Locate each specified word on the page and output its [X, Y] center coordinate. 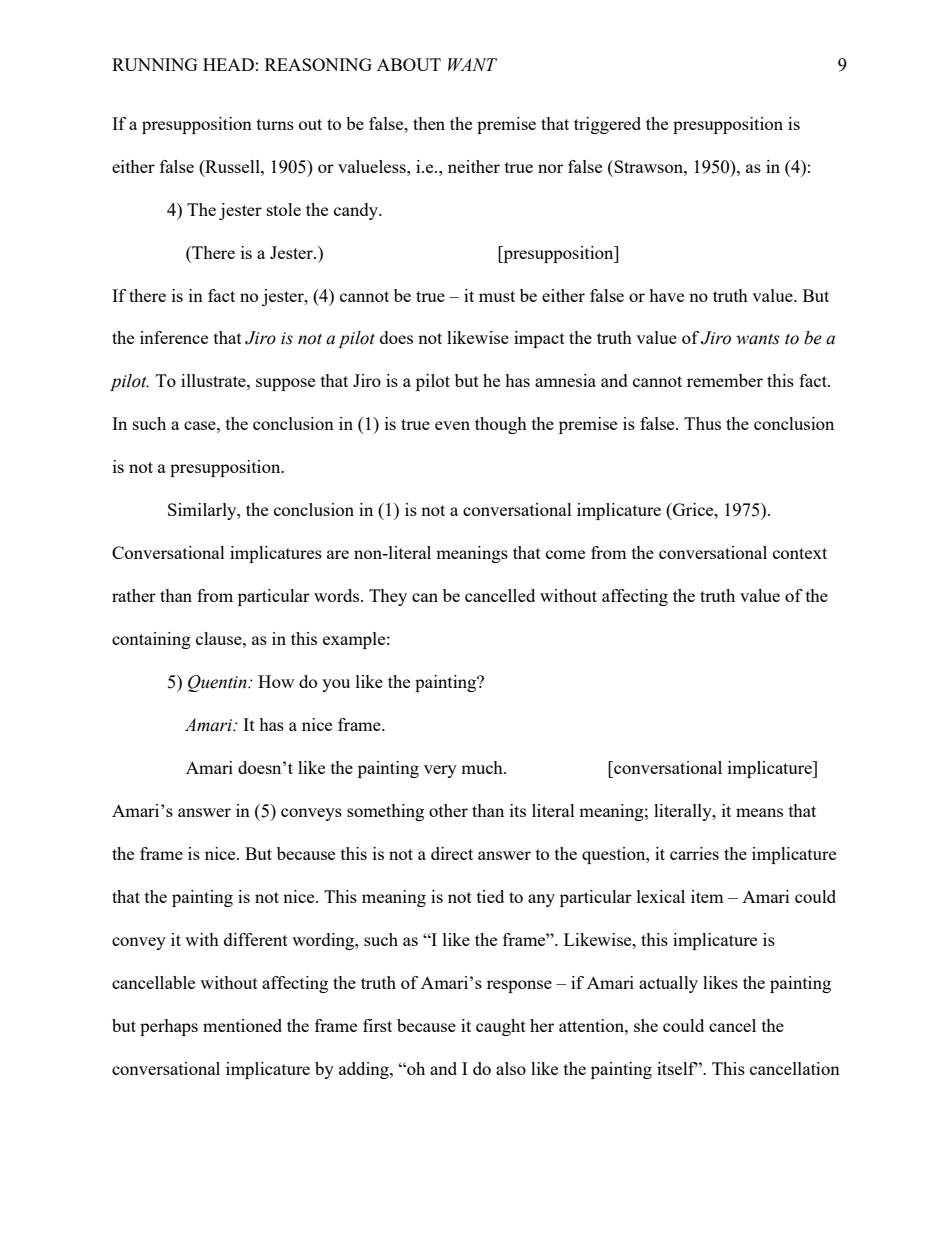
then [429, 123]
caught [501, 1027]
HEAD [228, 64]
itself [677, 1068]
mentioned [242, 1025]
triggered [607, 125]
